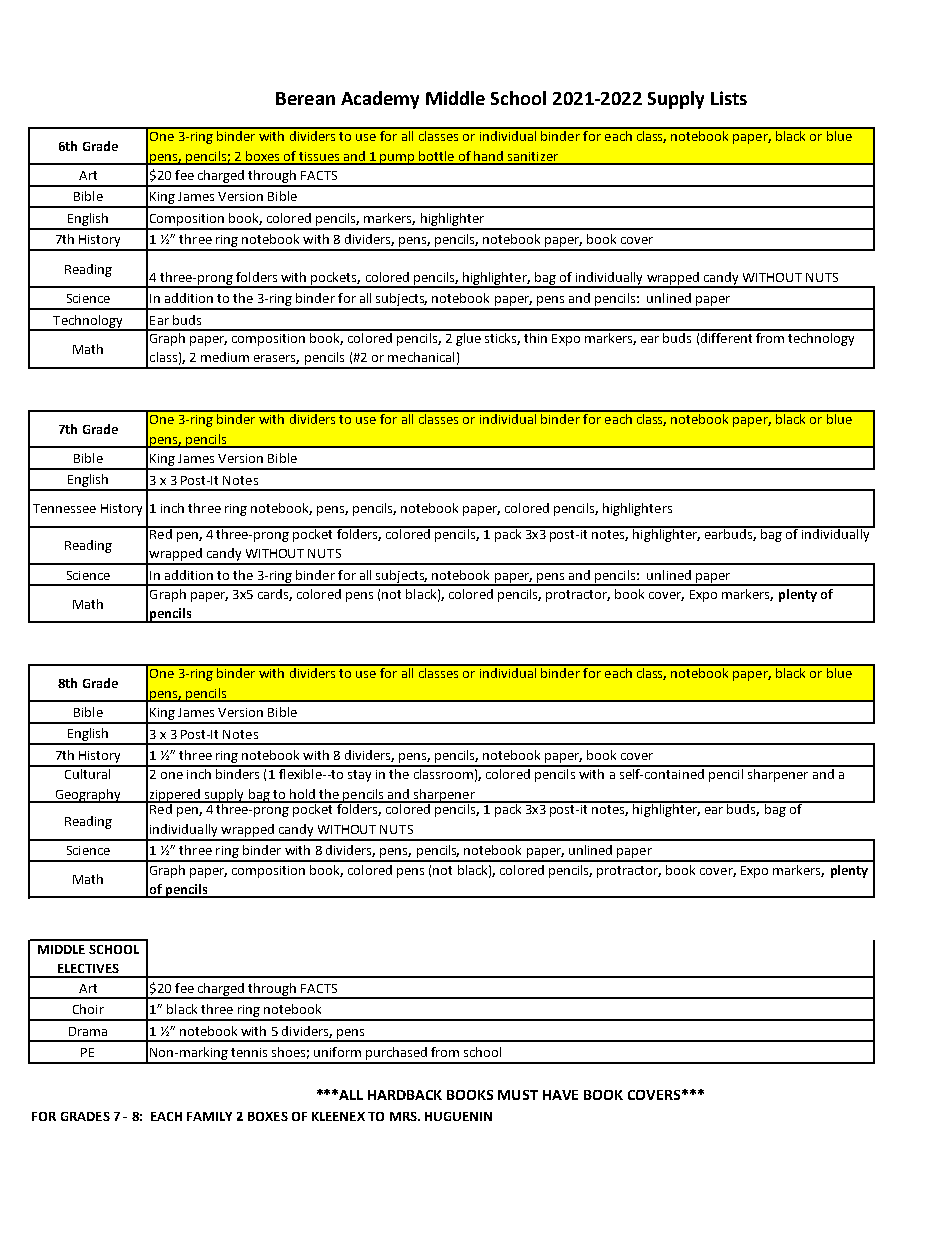 Image resolution: width=952 pixels, height=1233 pixels. What do you see at coordinates (727, 336) in the document?
I see `different` at bounding box center [727, 336].
